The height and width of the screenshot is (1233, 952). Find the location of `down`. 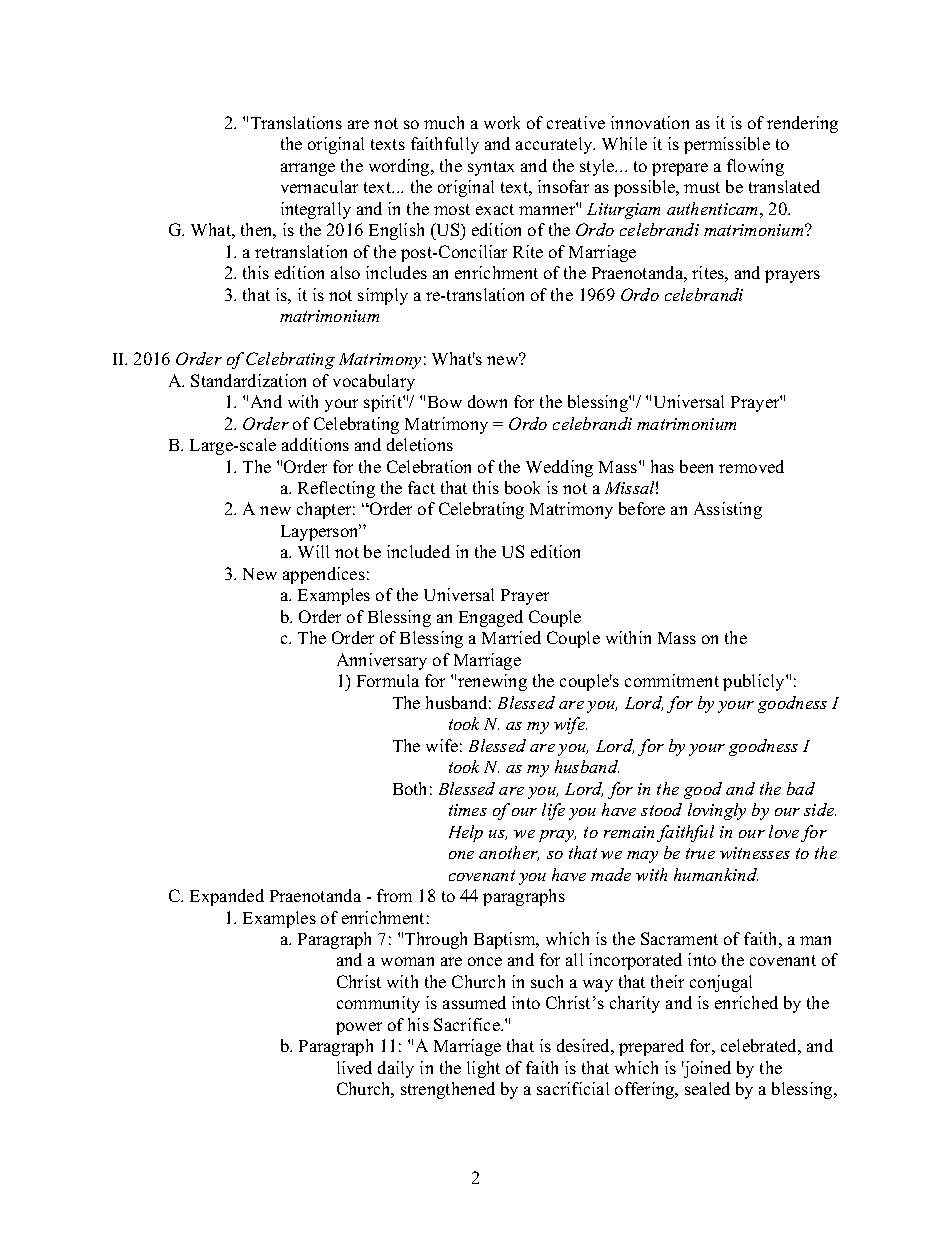

down is located at coordinates (487, 401).
